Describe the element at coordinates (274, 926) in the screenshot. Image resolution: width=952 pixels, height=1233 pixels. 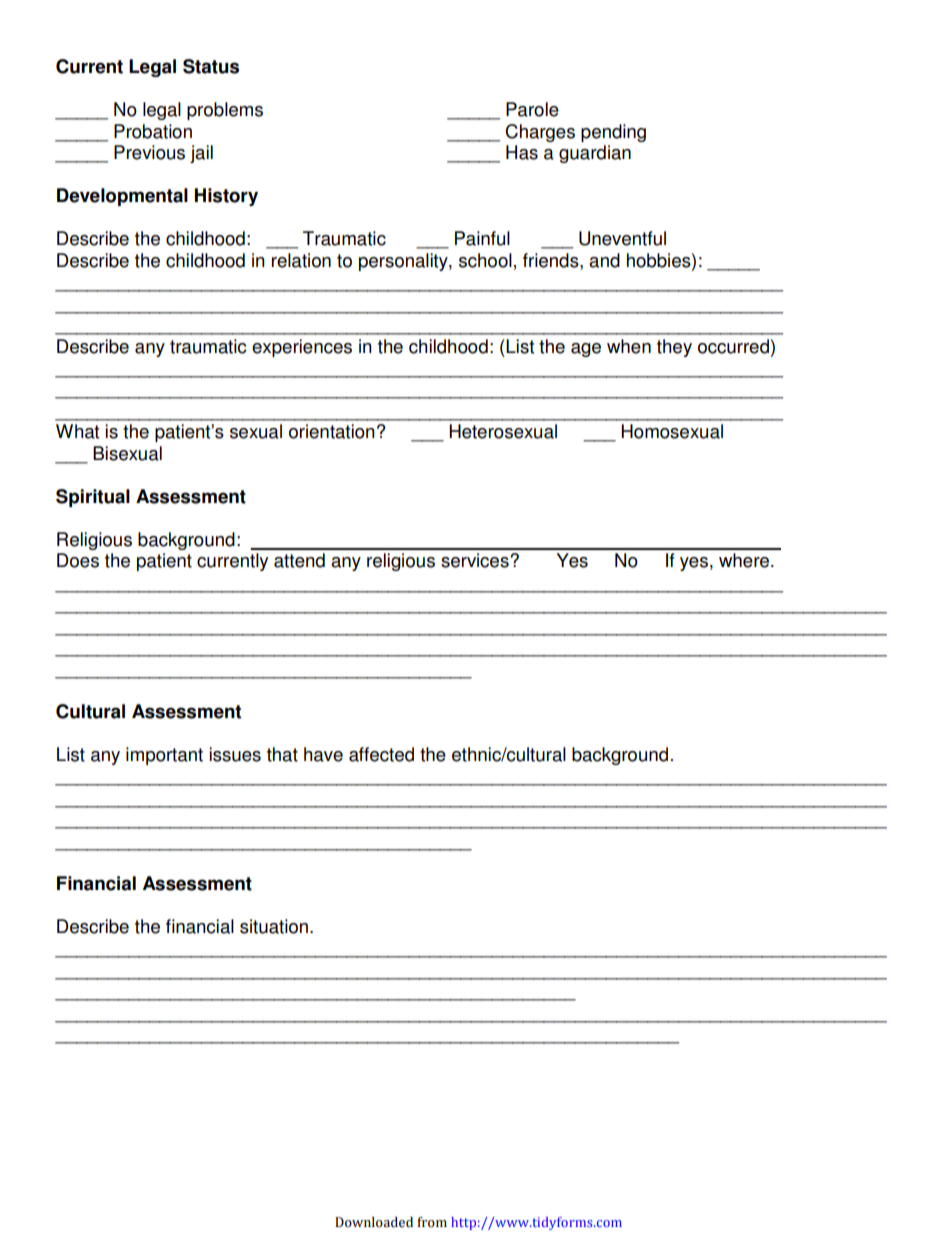
I see `situation` at that location.
